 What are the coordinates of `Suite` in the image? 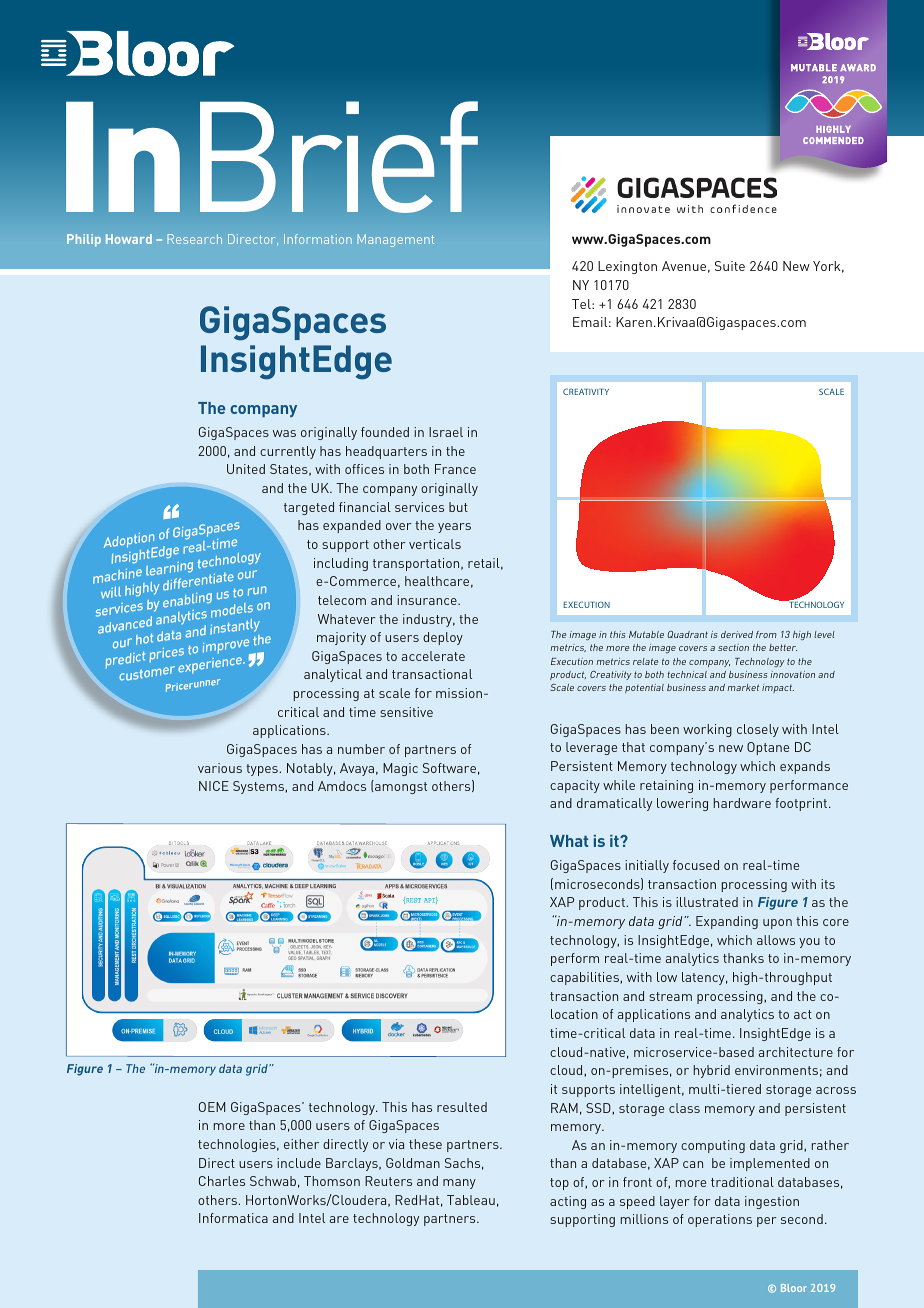 It's located at (730, 266).
